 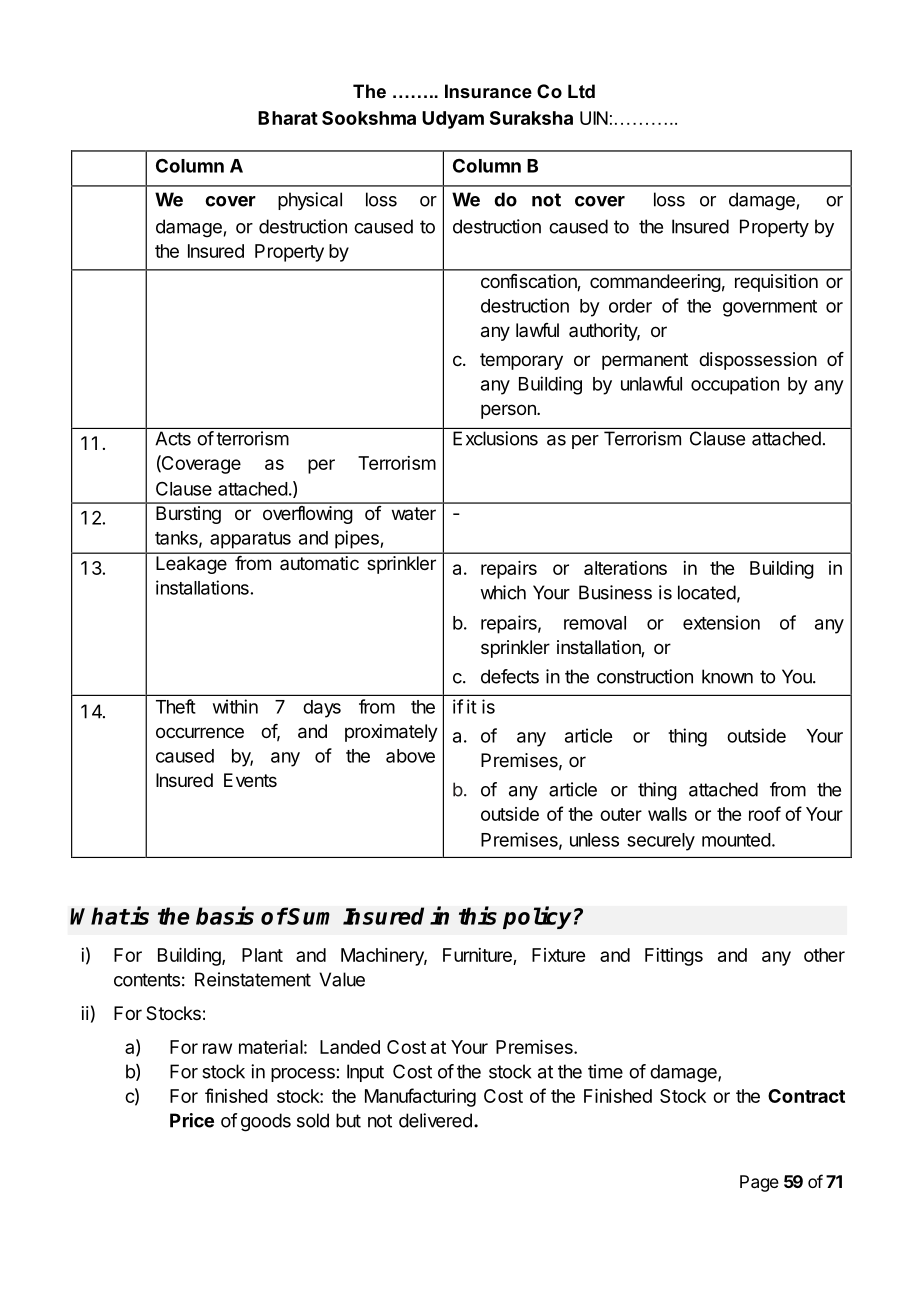 I want to click on defects, so click(x=510, y=676).
